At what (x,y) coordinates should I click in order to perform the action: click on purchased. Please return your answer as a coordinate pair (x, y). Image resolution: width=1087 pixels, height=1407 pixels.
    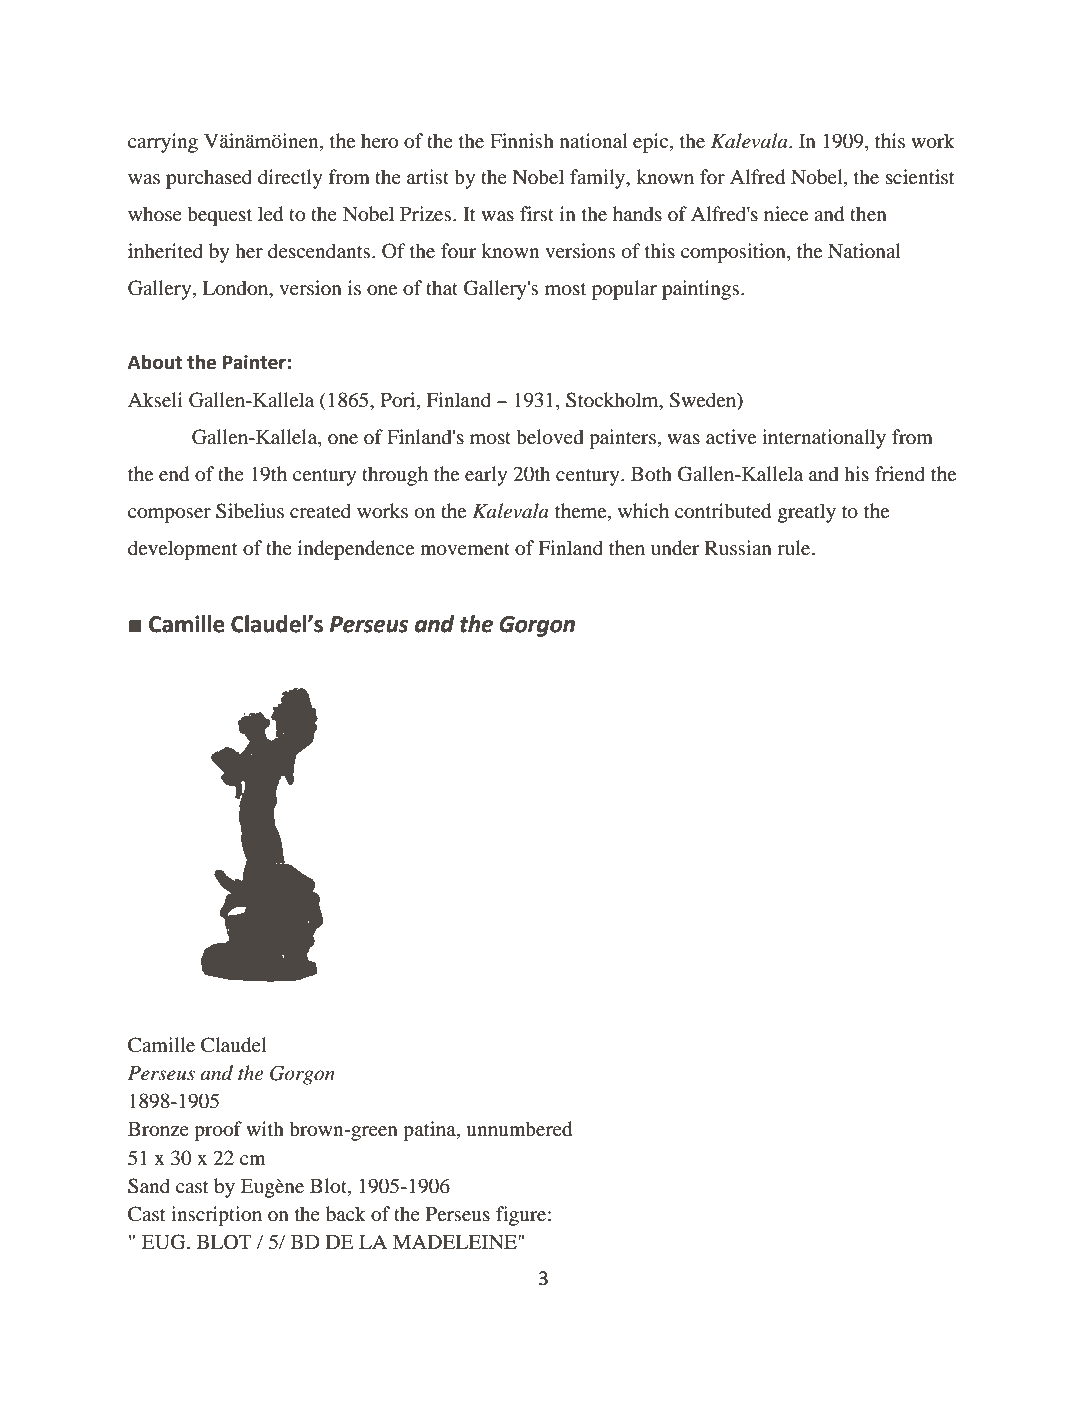
    Looking at the image, I should click on (209, 179).
